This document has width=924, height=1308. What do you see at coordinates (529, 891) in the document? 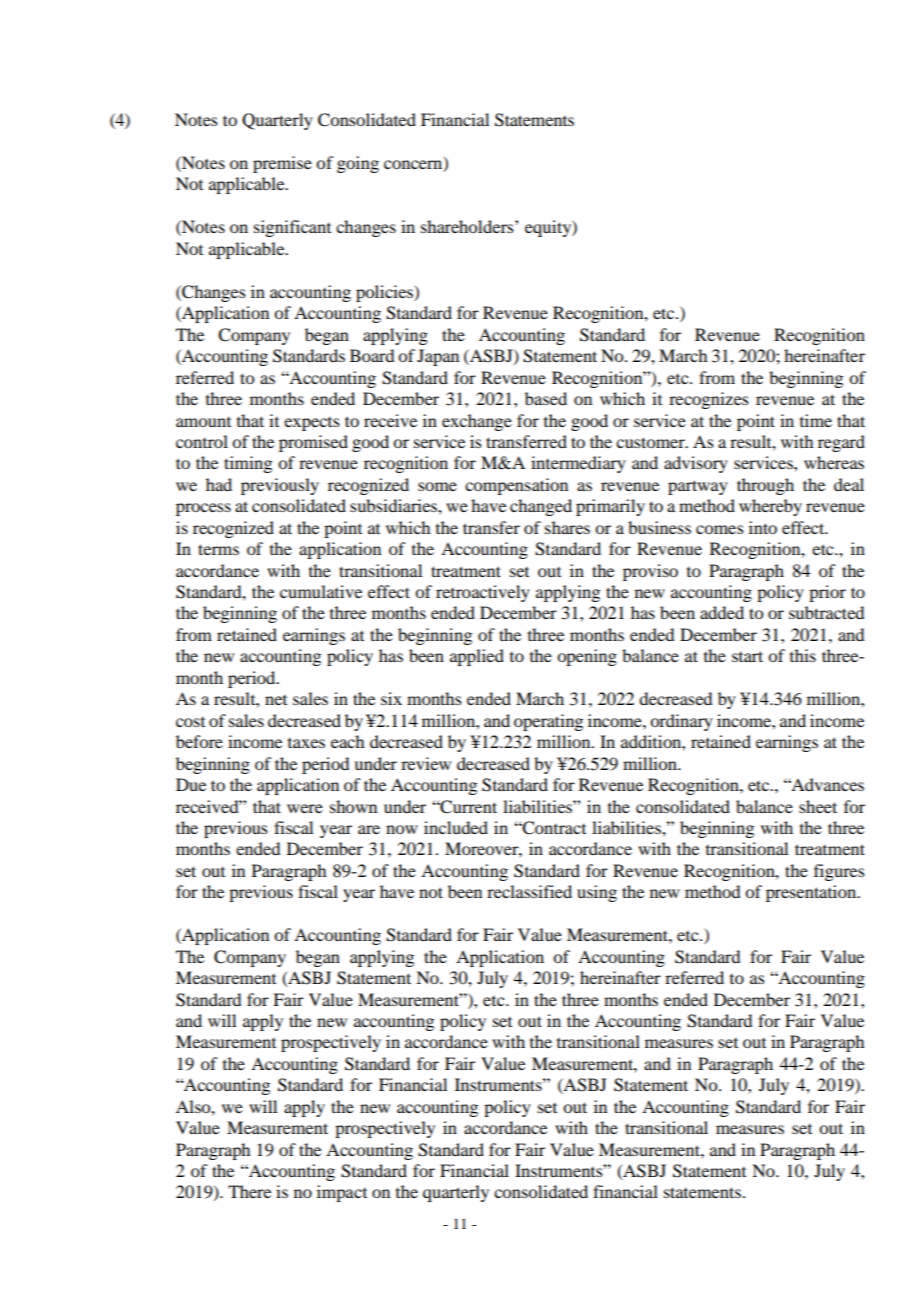
I see `reclassified` at bounding box center [529, 891].
